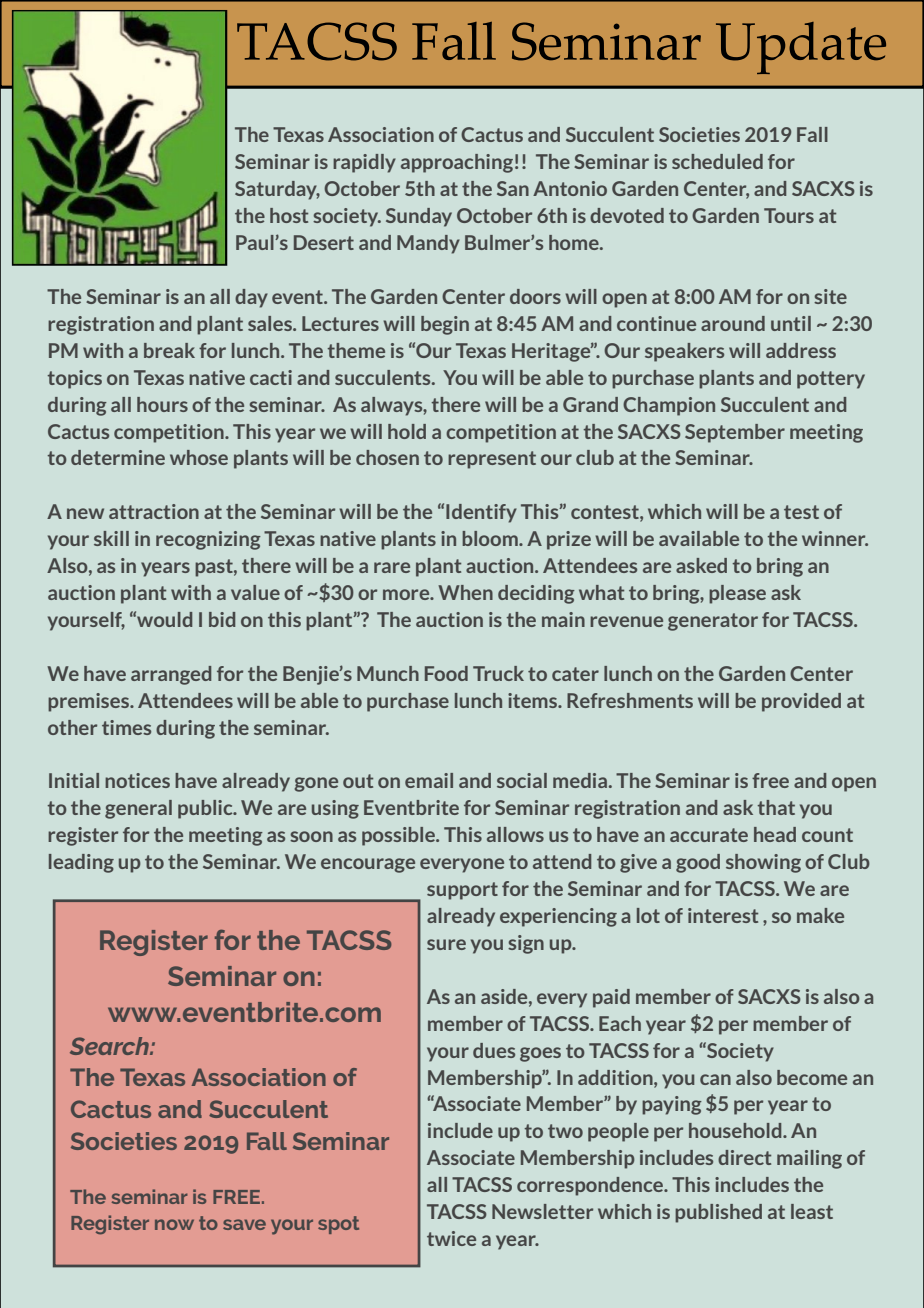 This document has height=1308, width=924. What do you see at coordinates (138, 809) in the document?
I see `general` at bounding box center [138, 809].
